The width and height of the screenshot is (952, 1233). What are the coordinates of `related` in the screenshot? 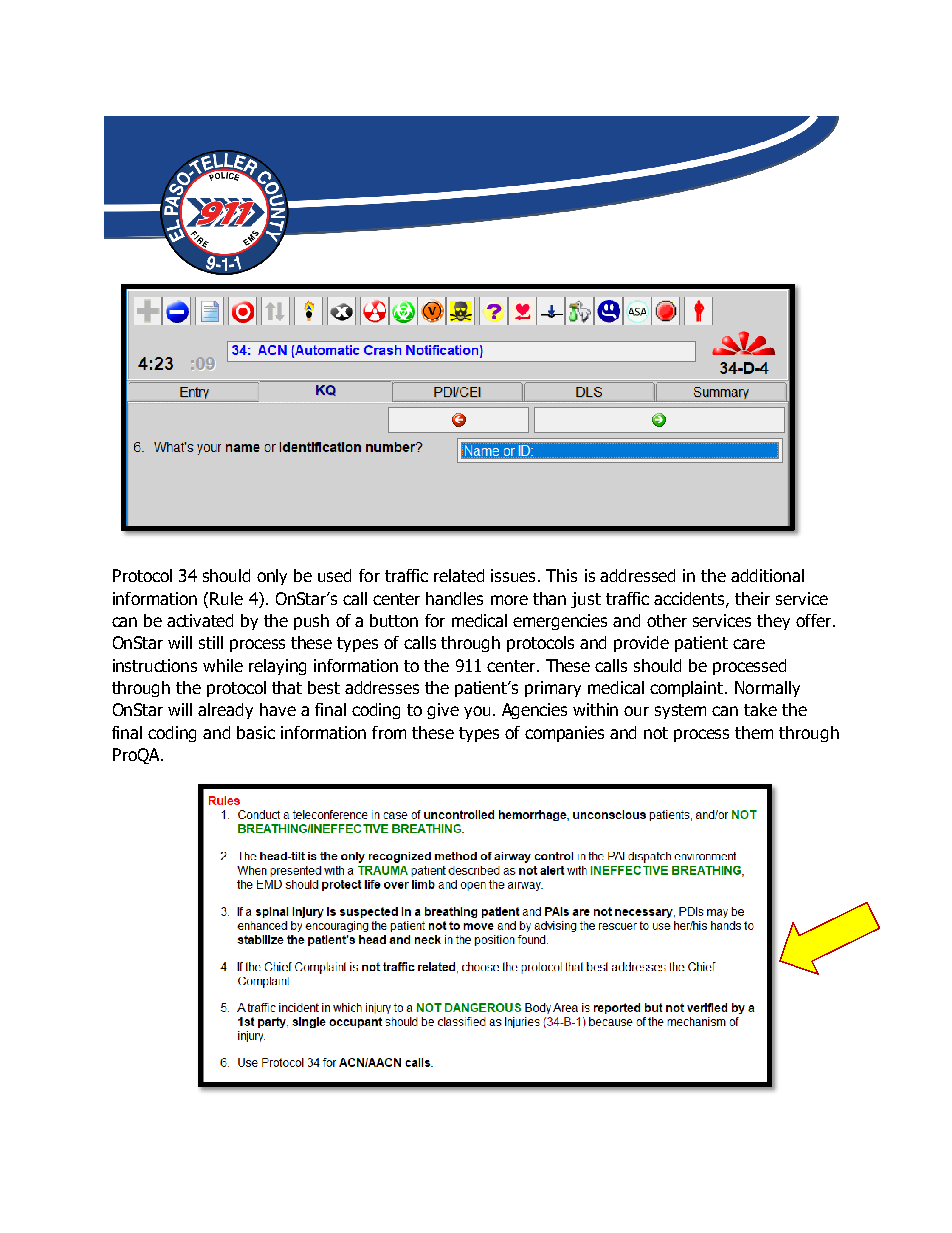 It's located at (459, 575).
